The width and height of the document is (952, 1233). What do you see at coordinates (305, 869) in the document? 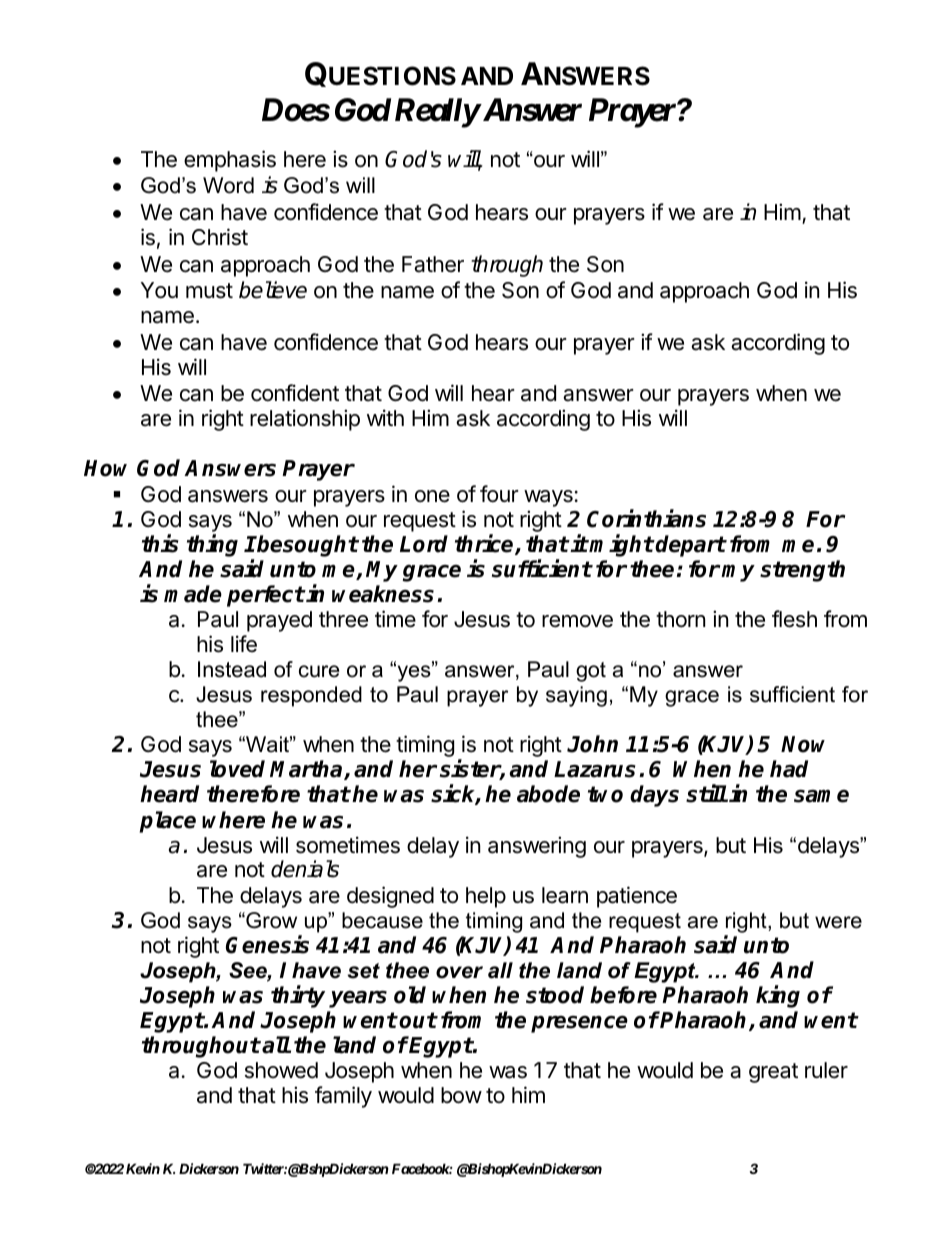
I see `denials` at bounding box center [305, 869].
